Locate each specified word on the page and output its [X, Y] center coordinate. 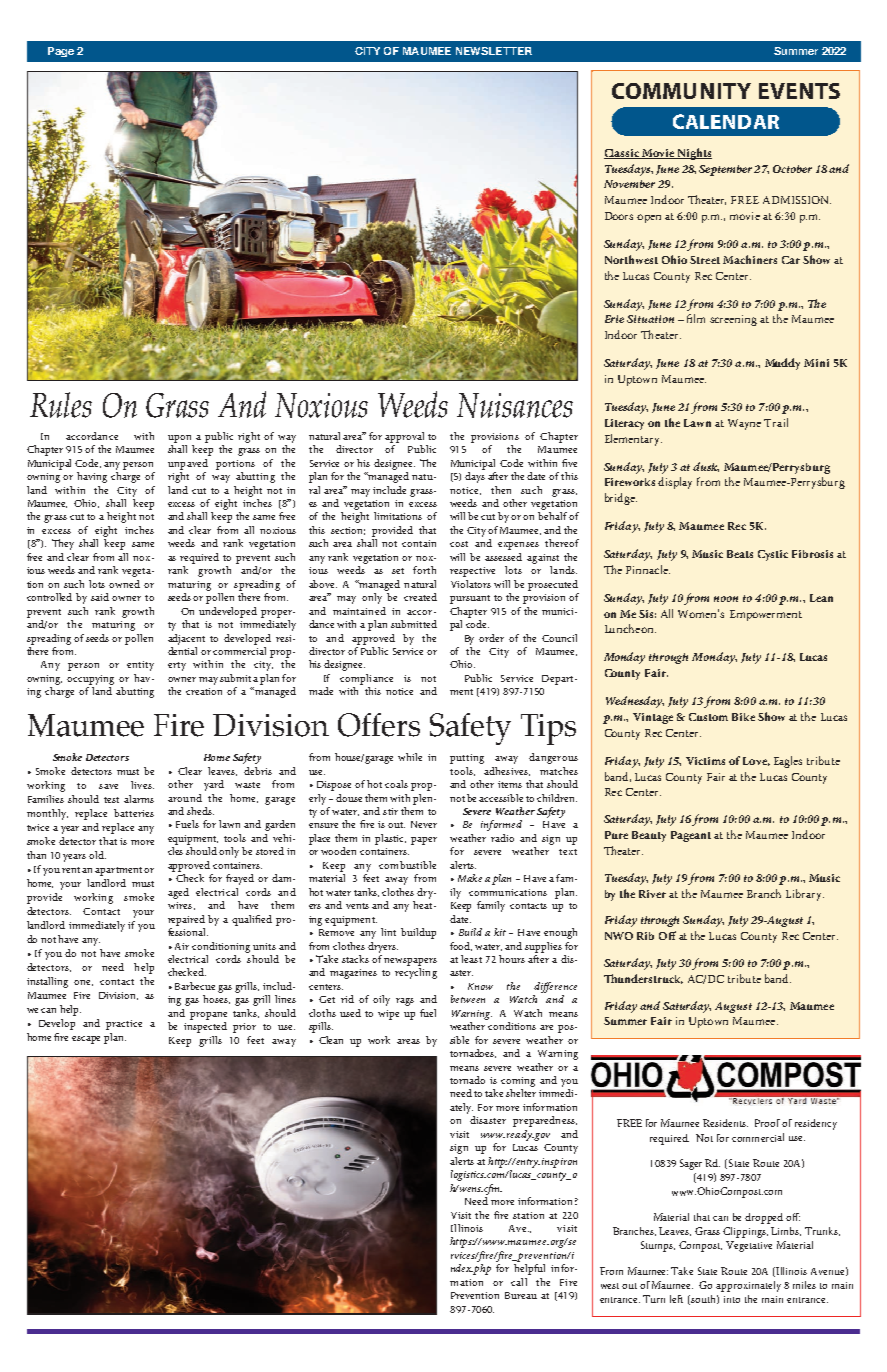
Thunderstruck [643, 979]
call [519, 1282]
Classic [622, 154]
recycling [416, 973]
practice [124, 1025]
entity [140, 666]
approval [404, 437]
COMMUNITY [681, 91]
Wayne [744, 424]
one [83, 983]
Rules [61, 405]
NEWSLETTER [494, 51]
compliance [366, 679]
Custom [708, 717]
